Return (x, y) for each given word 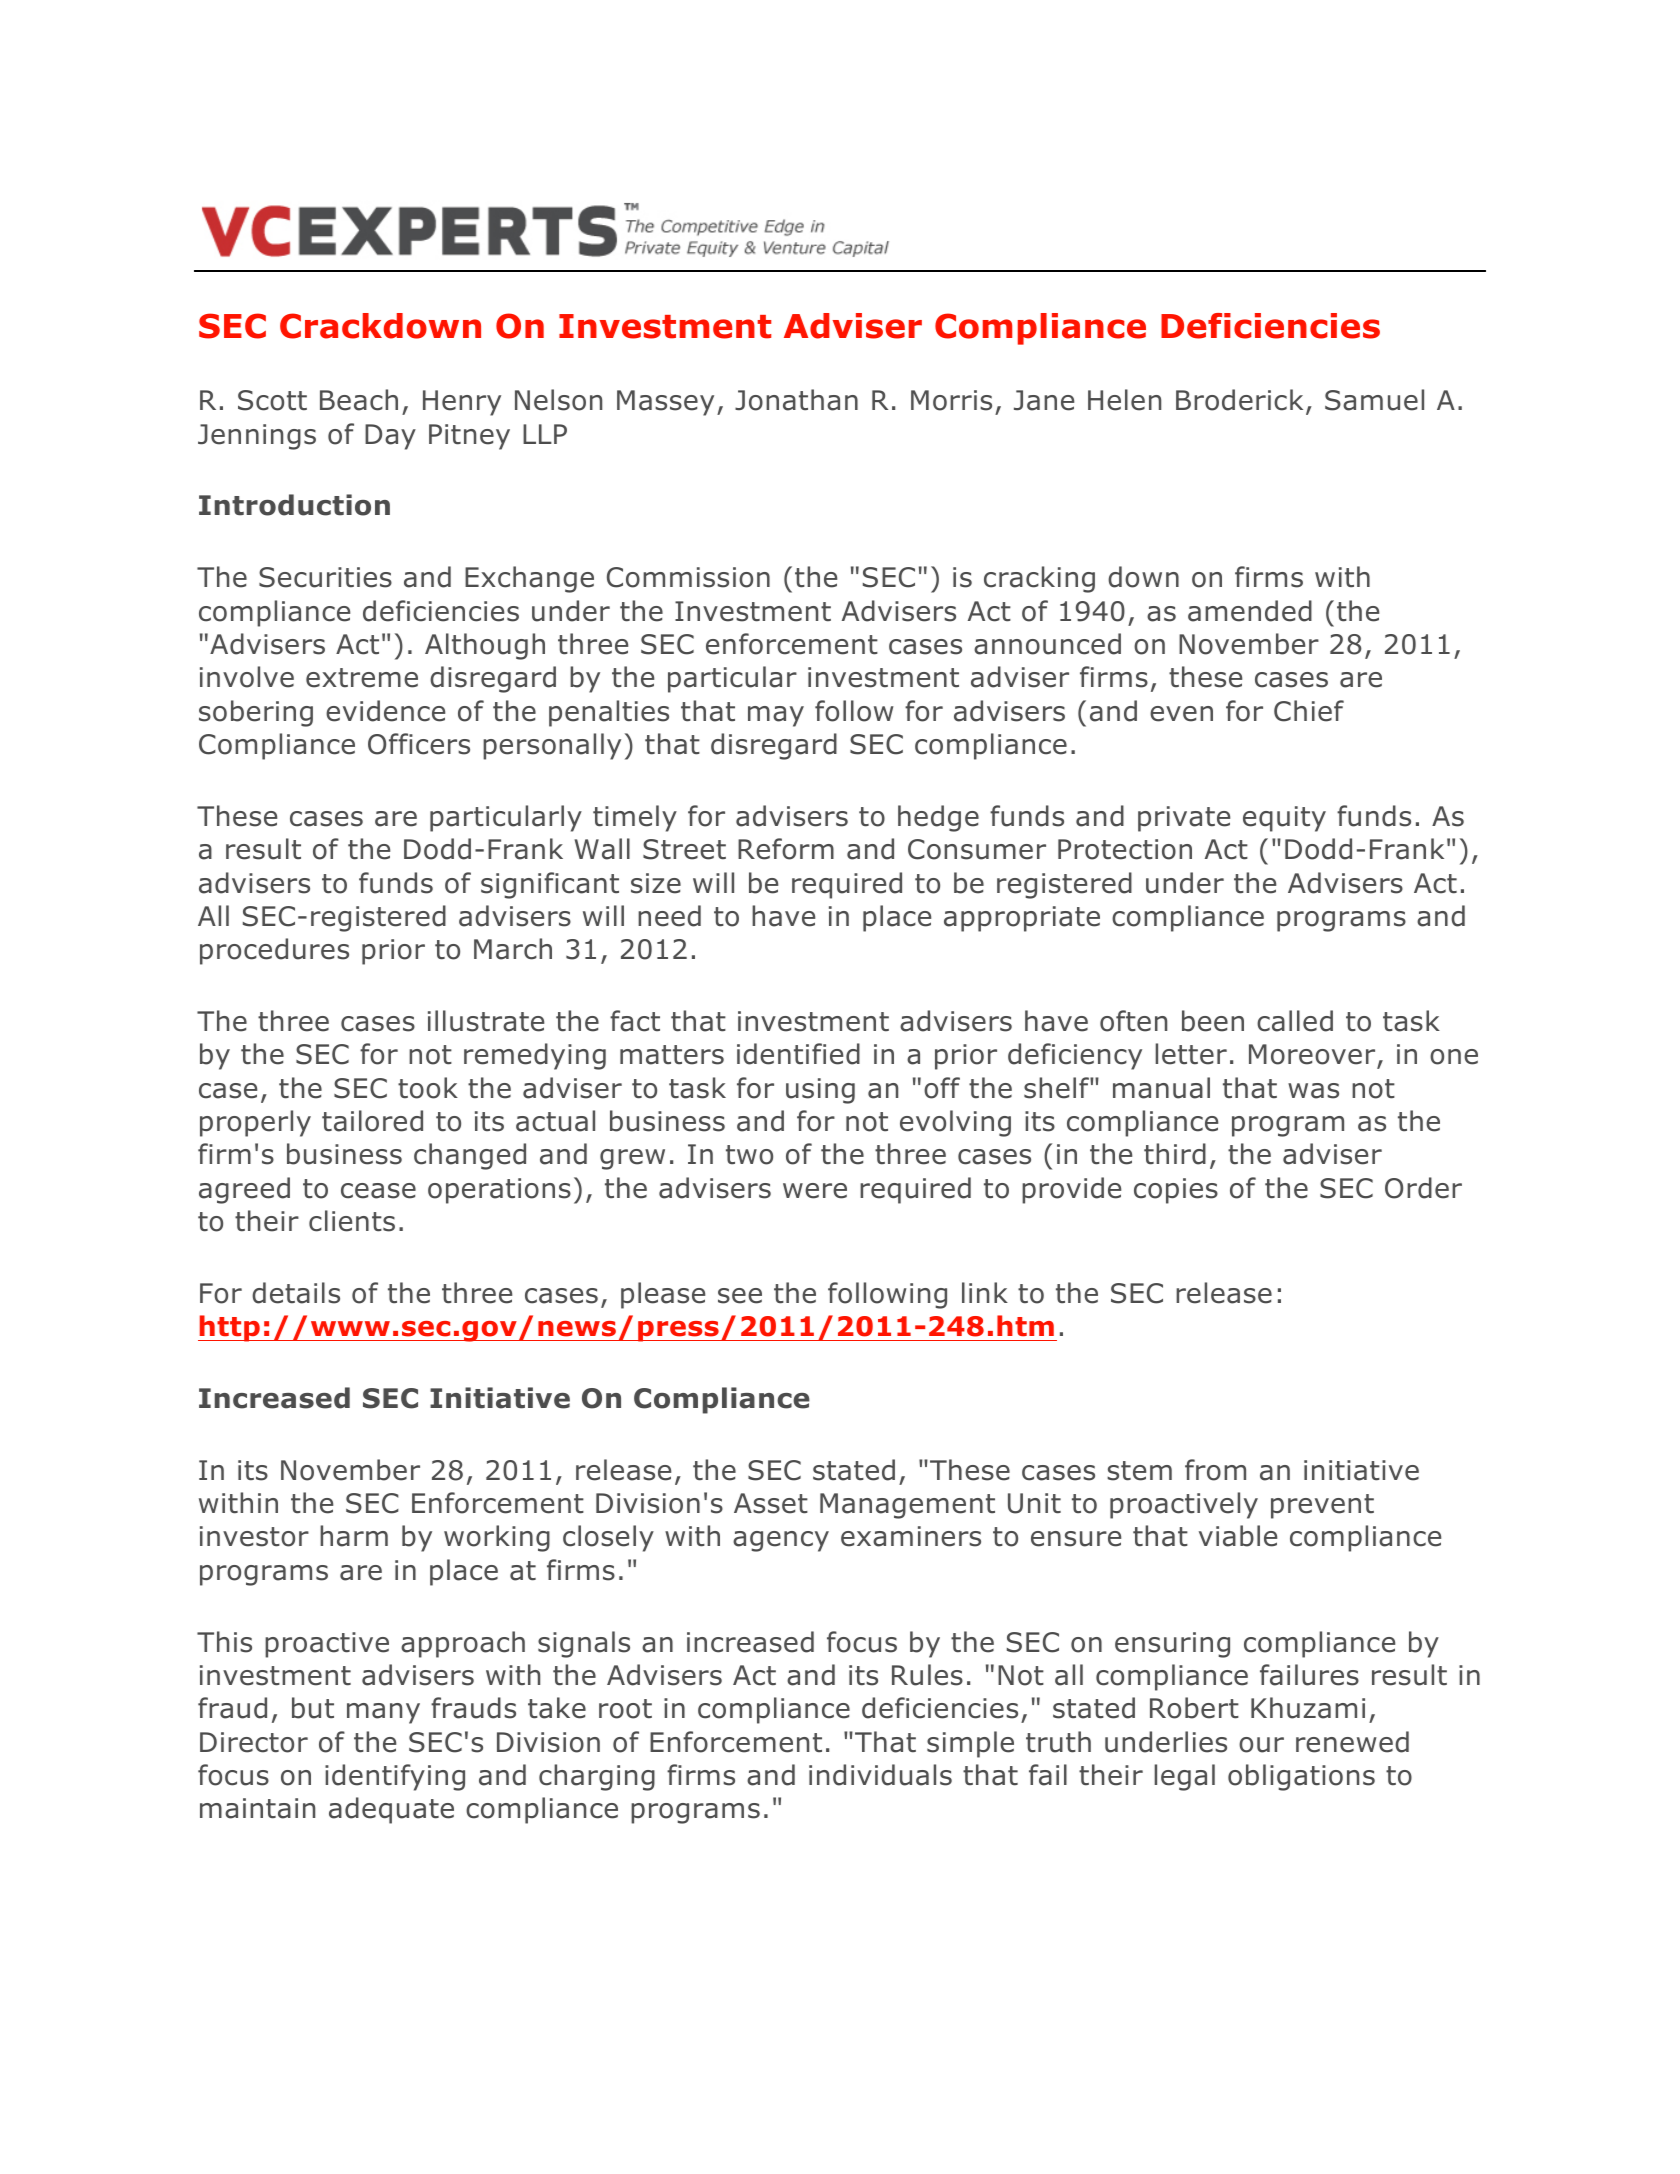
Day (390, 437)
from (1215, 1470)
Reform (786, 849)
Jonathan (796, 400)
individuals (880, 1775)
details (296, 1293)
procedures (274, 951)
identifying (395, 1777)
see (740, 1296)
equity (1284, 819)
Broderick (1239, 400)
